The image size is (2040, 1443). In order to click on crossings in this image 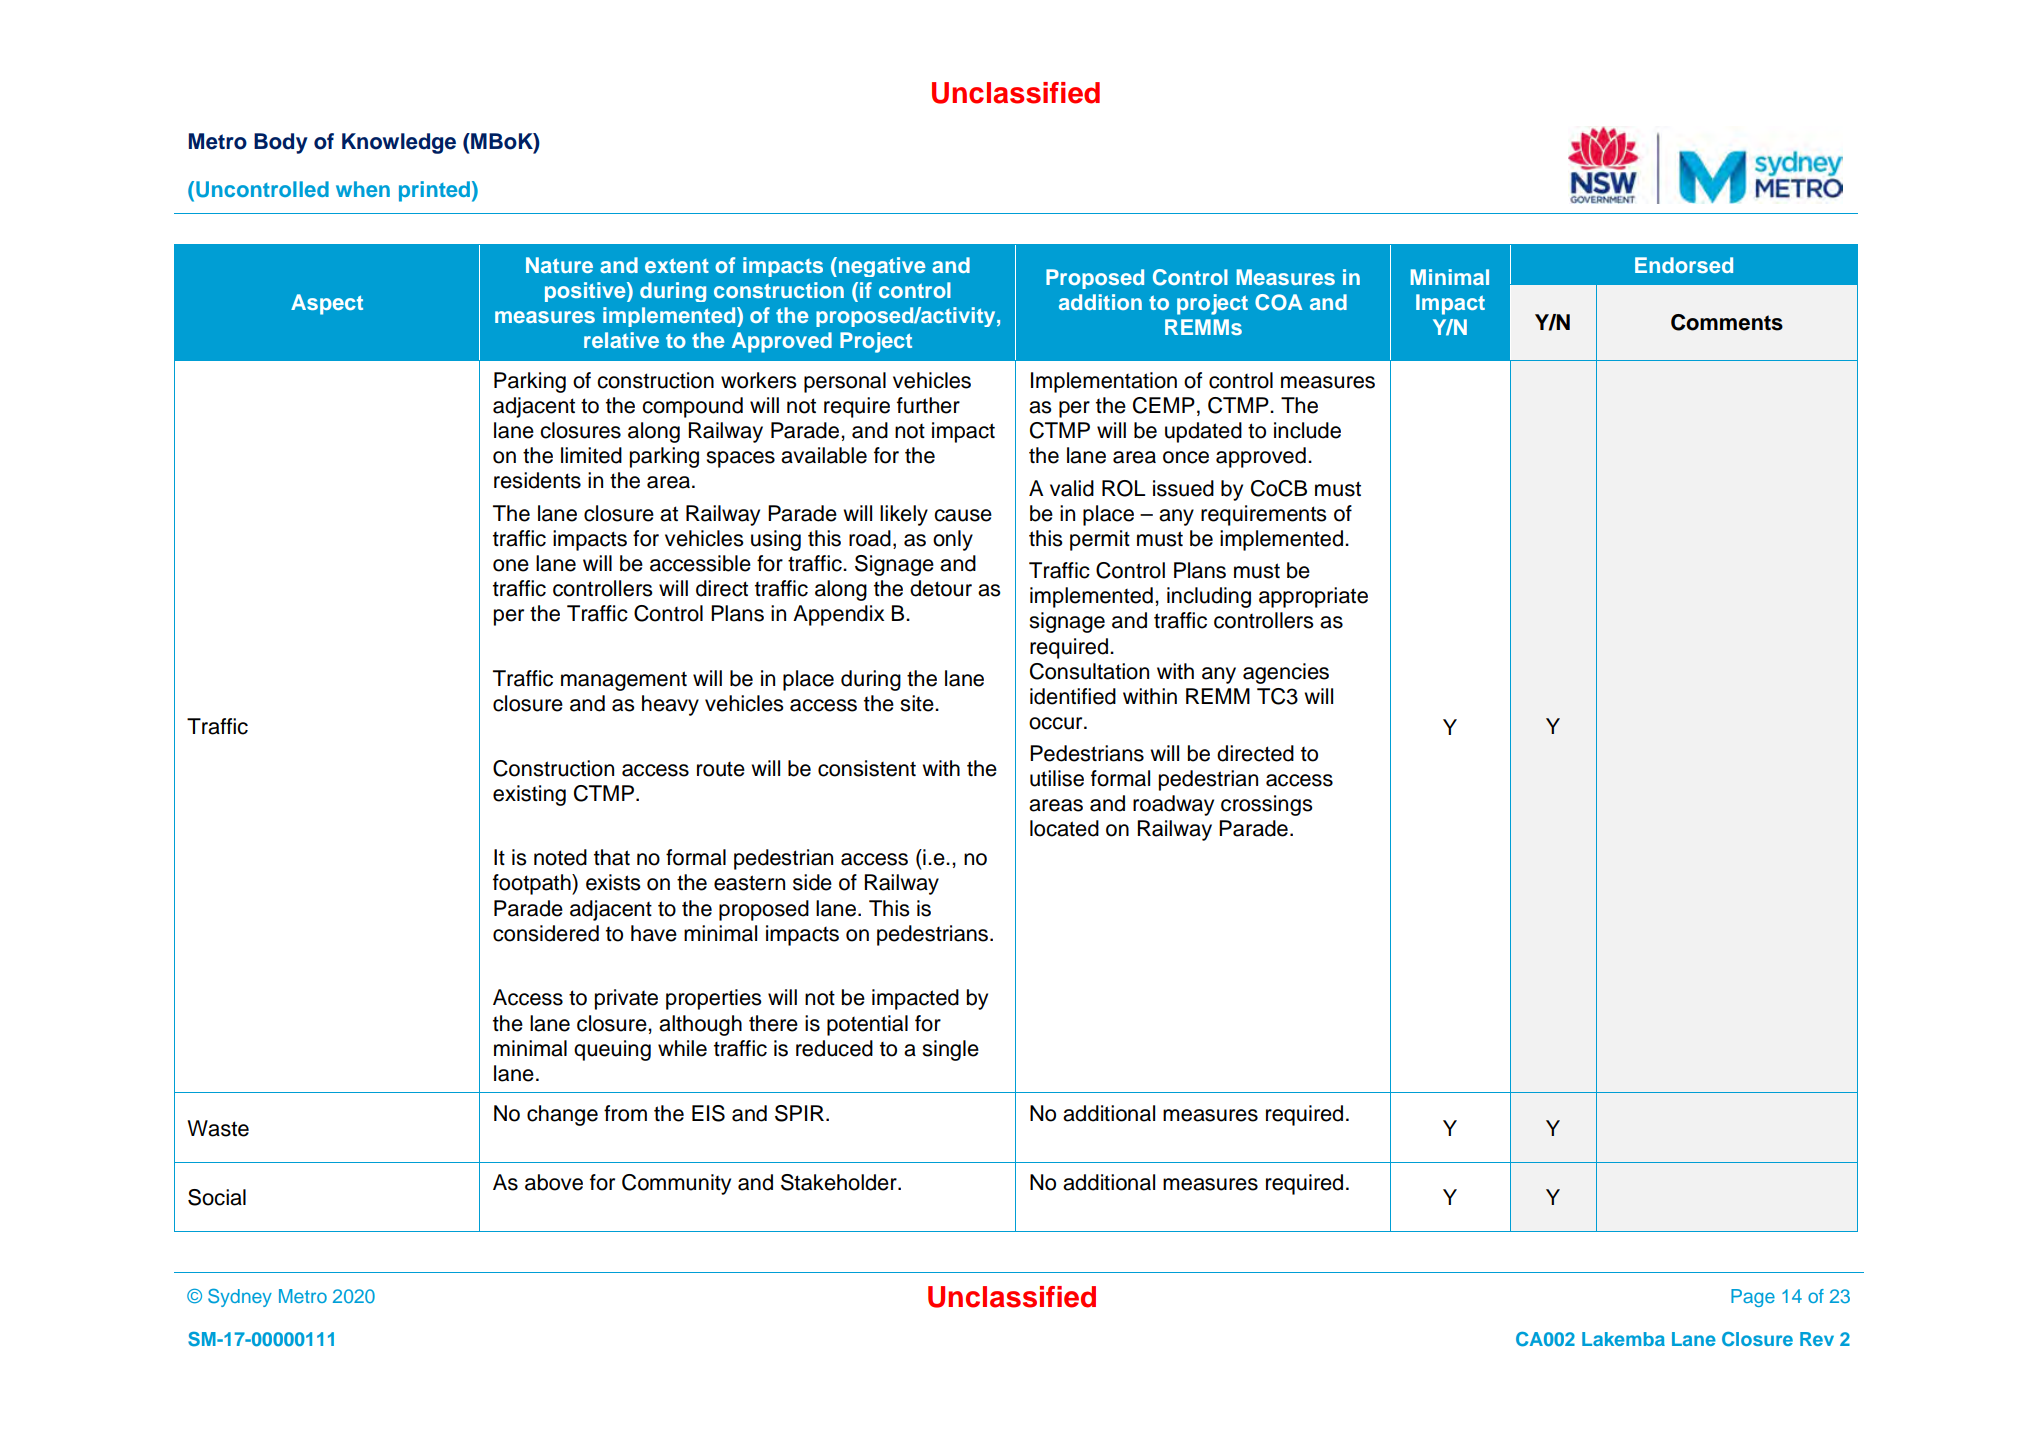, I will do `click(1267, 805)`.
